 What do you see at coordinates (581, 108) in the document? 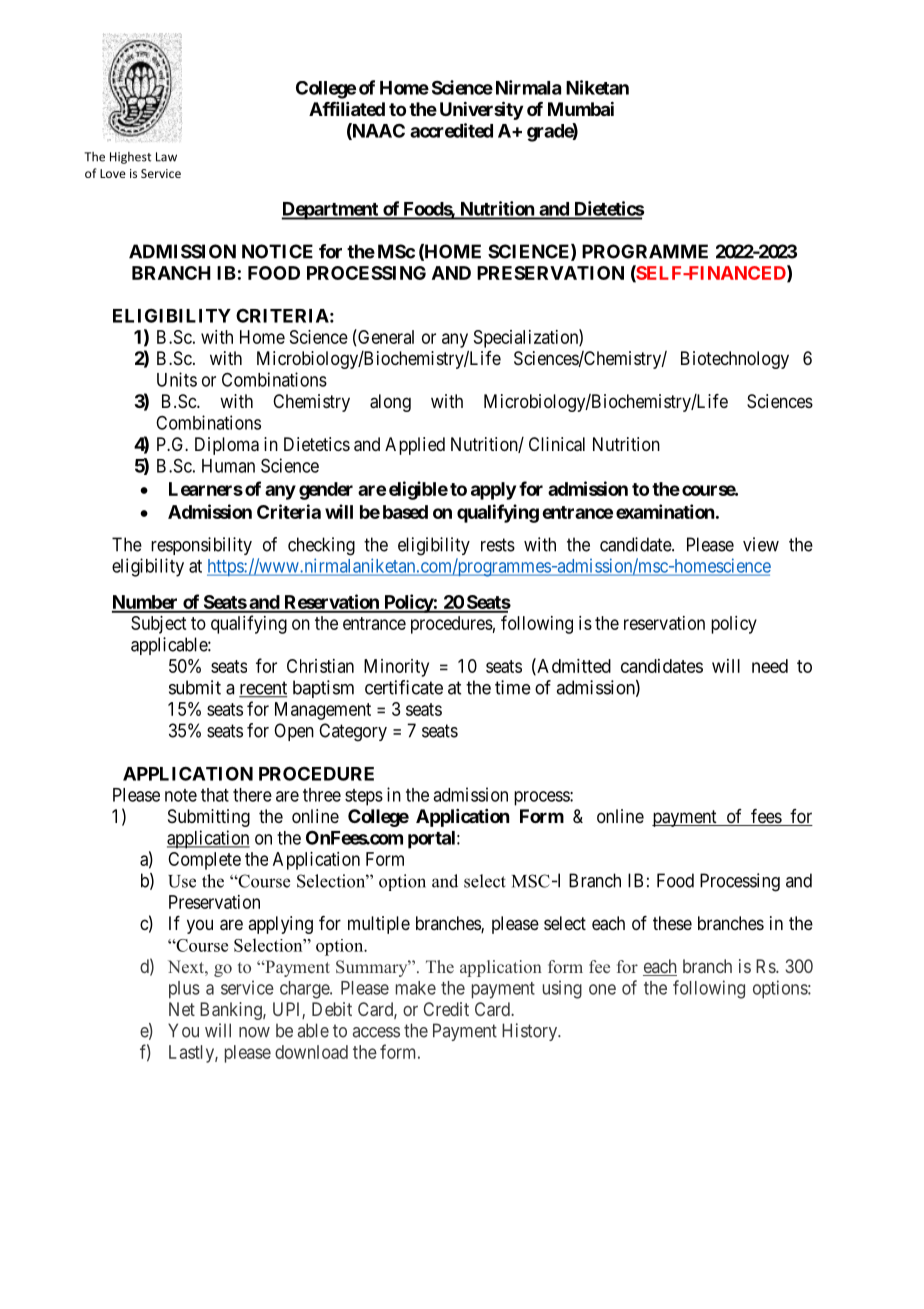
I see `Mumbai` at bounding box center [581, 108].
